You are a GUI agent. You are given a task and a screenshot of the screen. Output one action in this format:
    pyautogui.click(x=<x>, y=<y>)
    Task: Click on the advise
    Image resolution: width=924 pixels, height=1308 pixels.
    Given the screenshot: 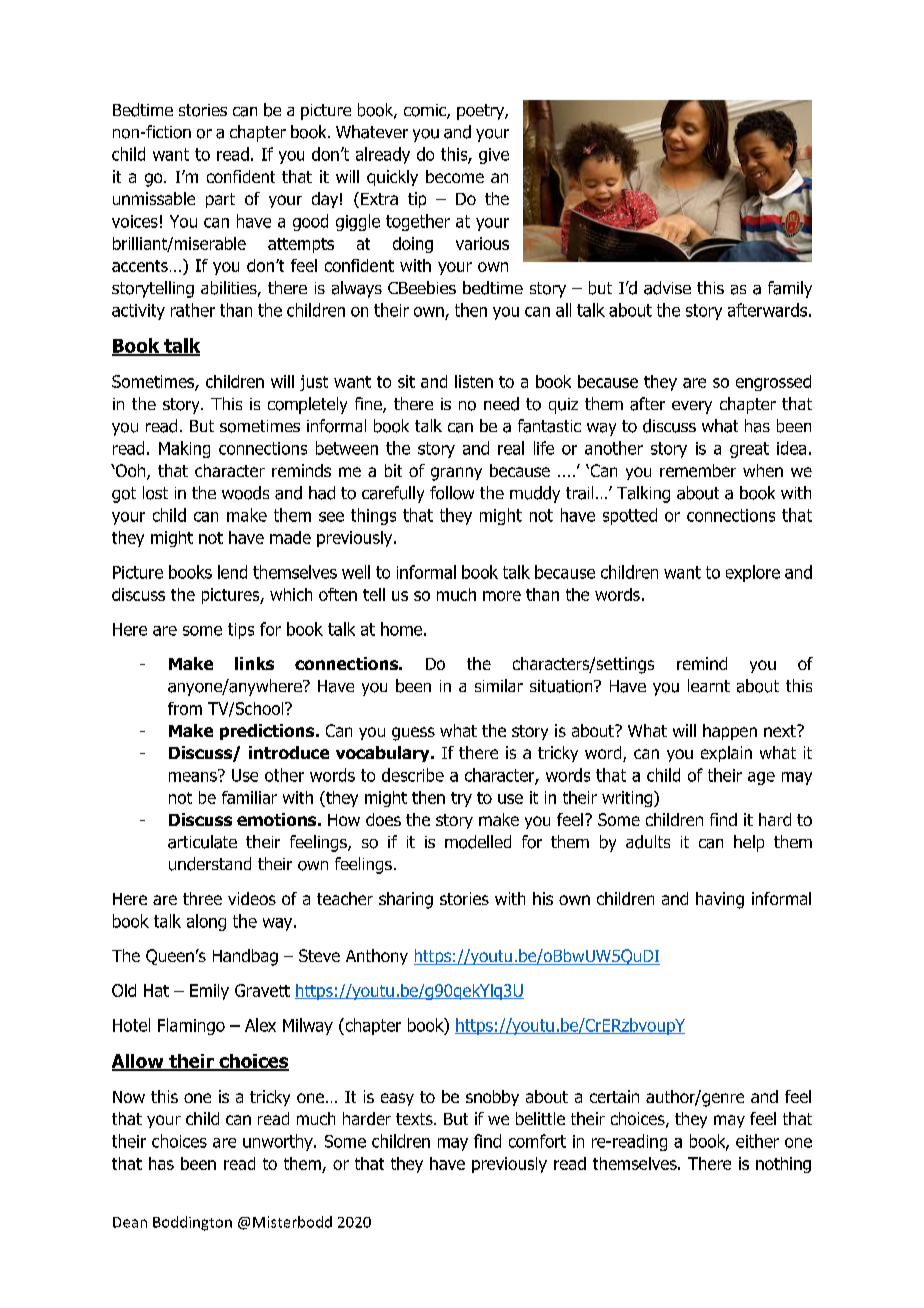 What is the action you would take?
    pyautogui.click(x=667, y=288)
